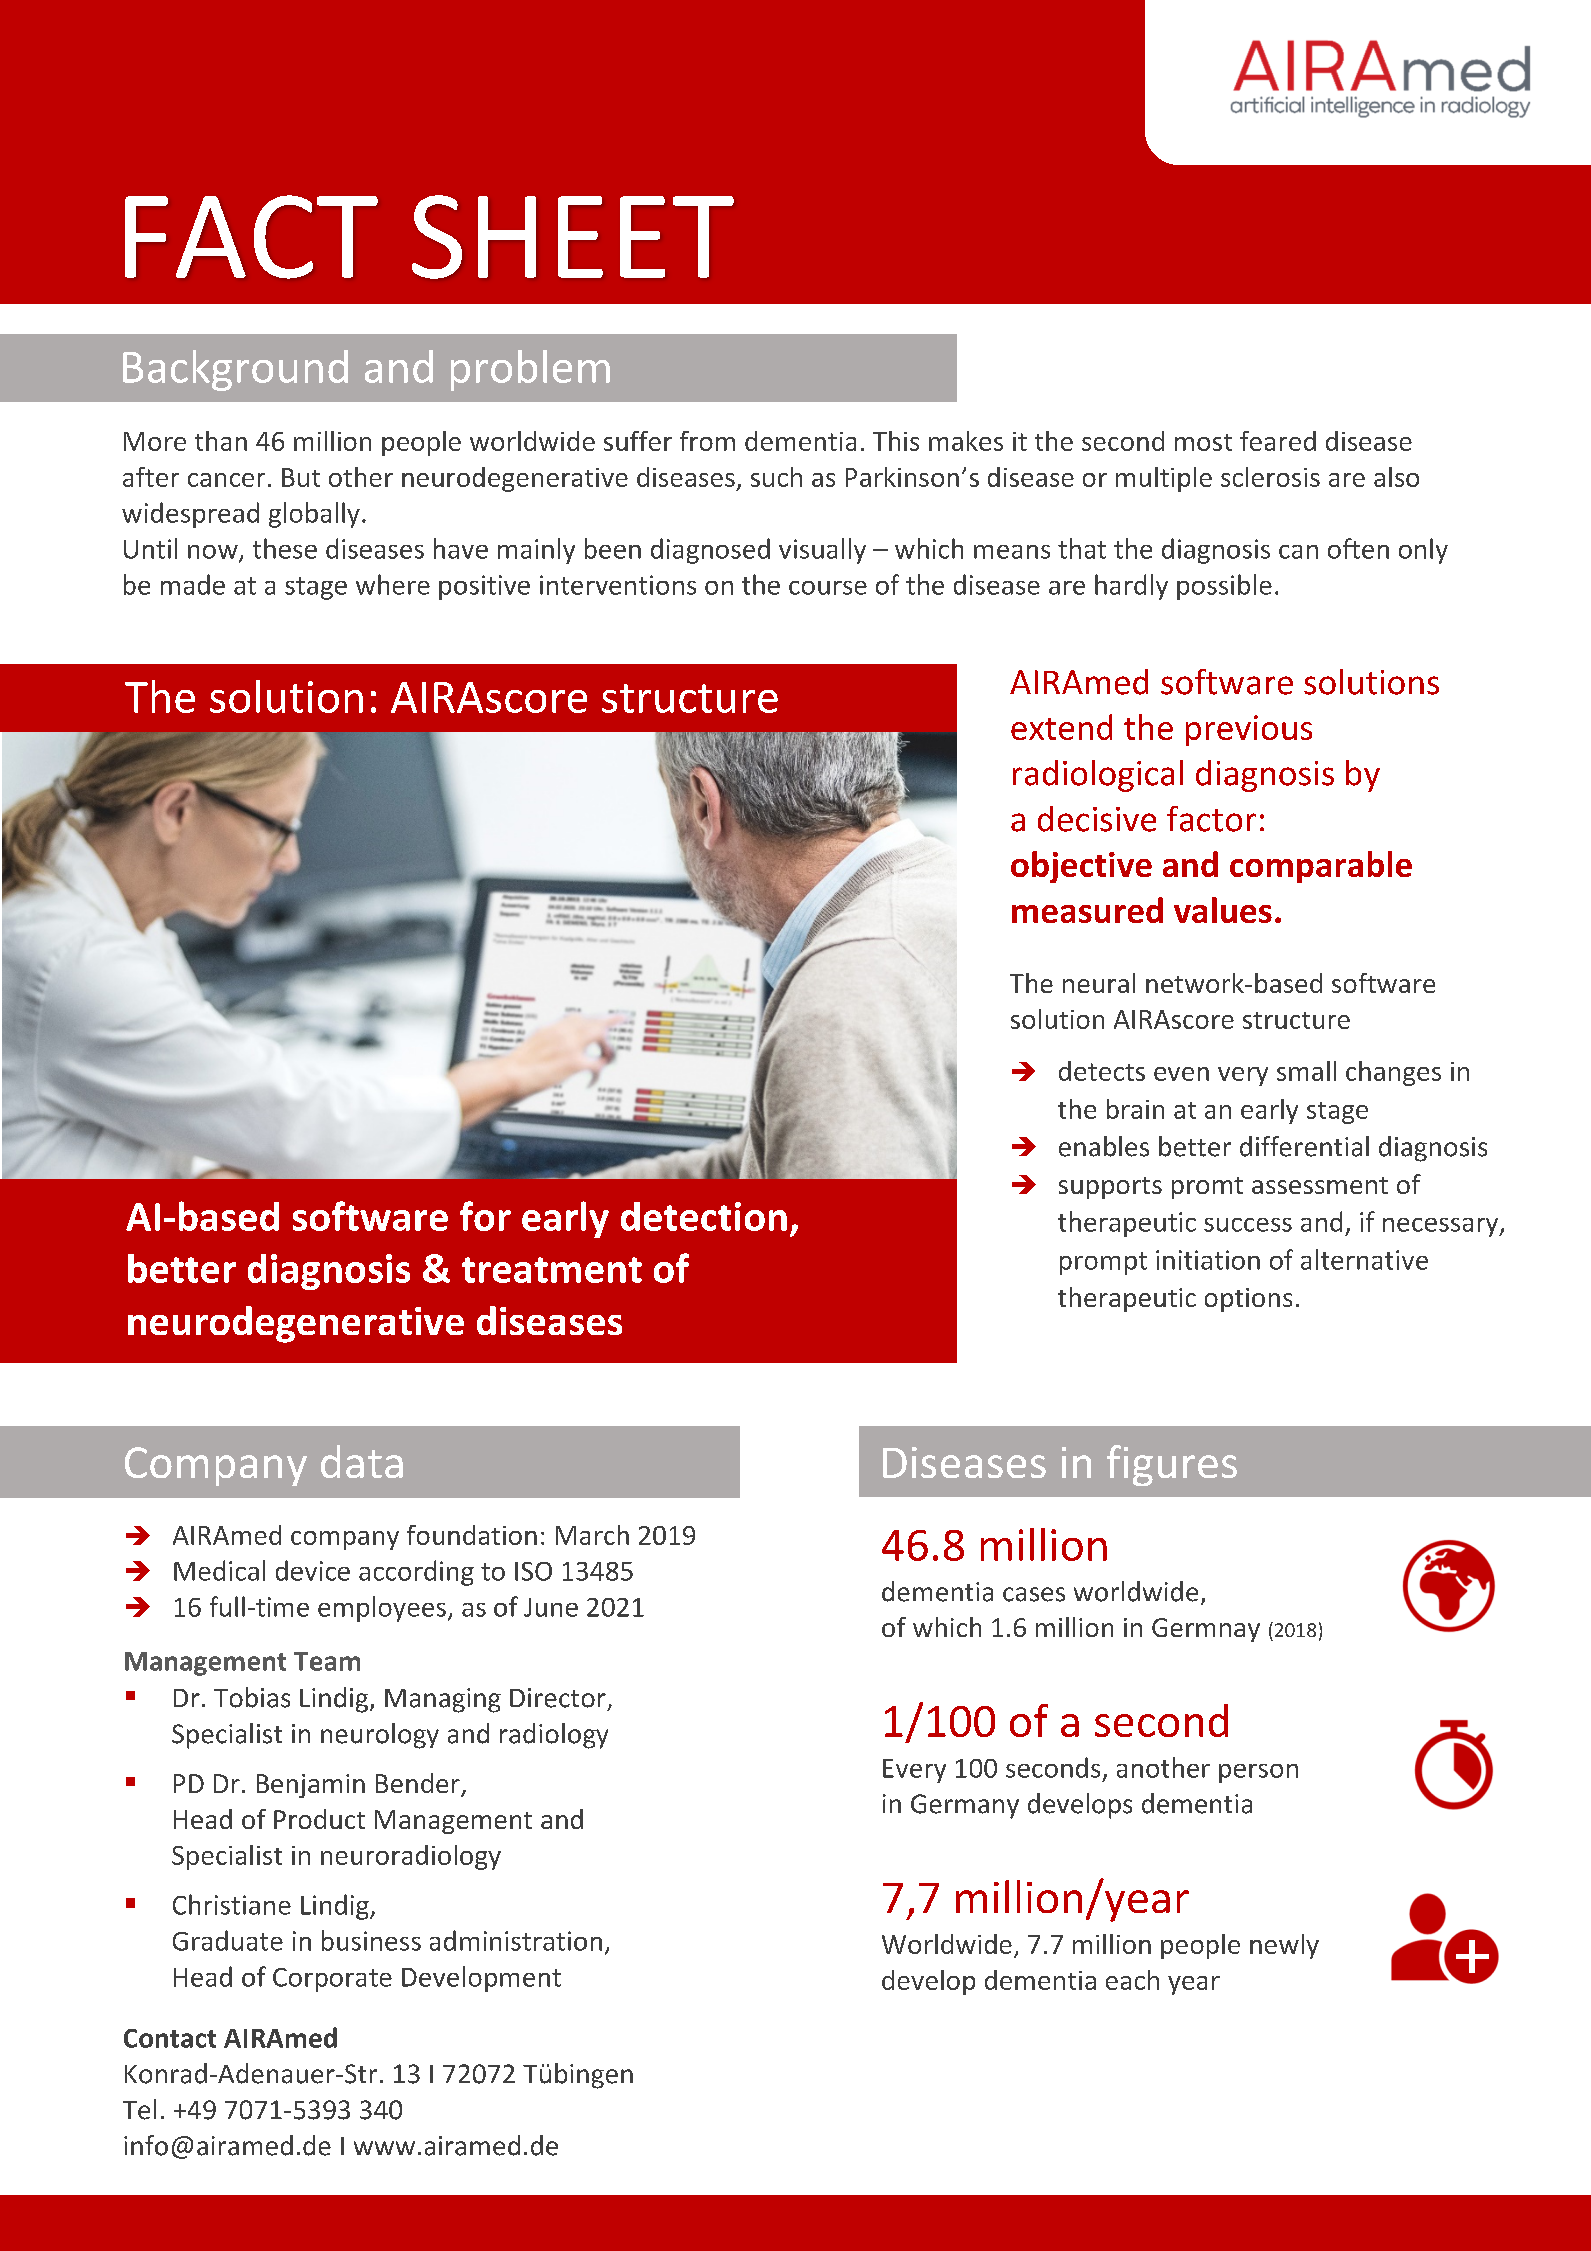 Image resolution: width=1591 pixels, height=2251 pixels. What do you see at coordinates (516, 1940) in the screenshot?
I see `administration` at bounding box center [516, 1940].
